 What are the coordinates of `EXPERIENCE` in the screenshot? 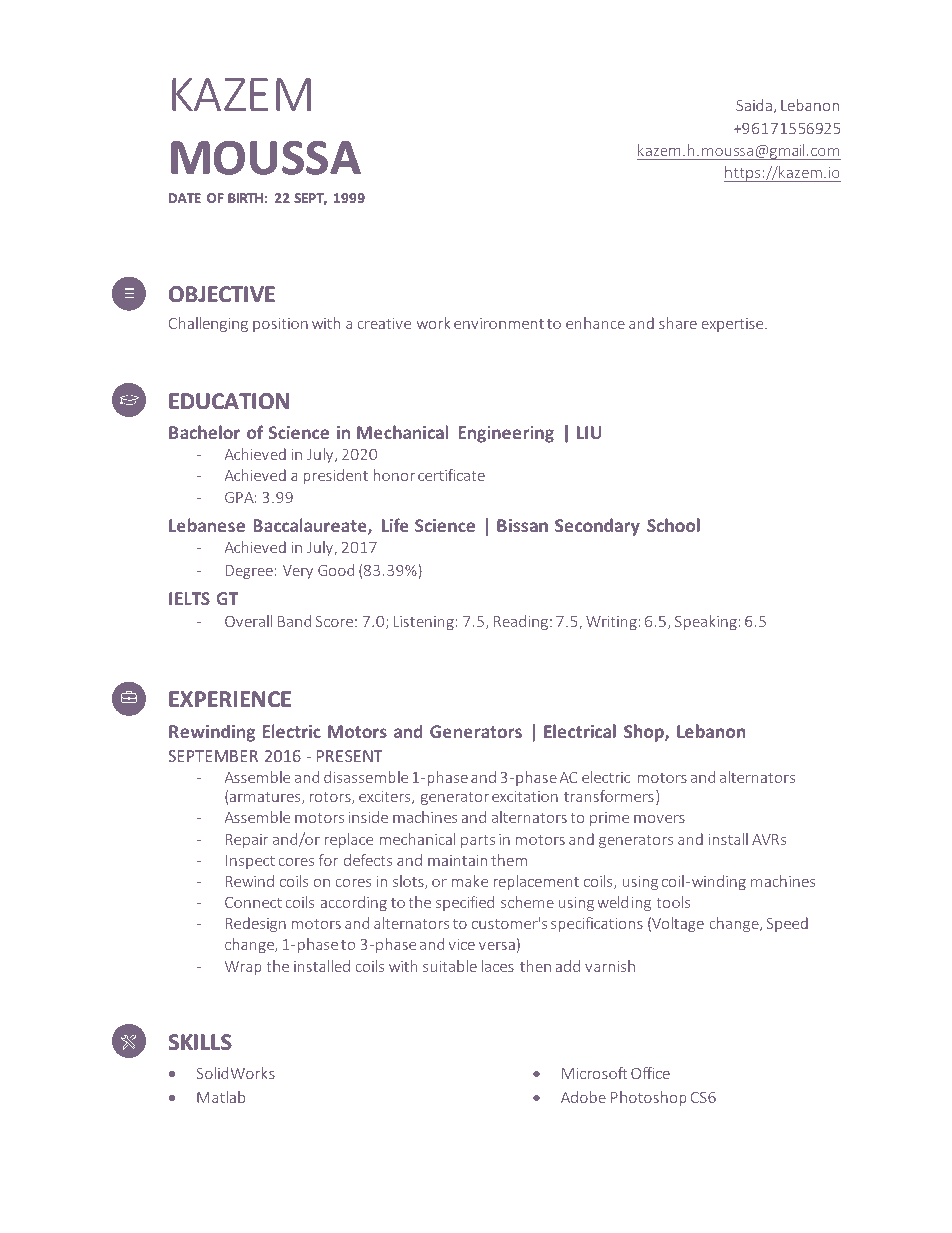 It's located at (230, 699).
